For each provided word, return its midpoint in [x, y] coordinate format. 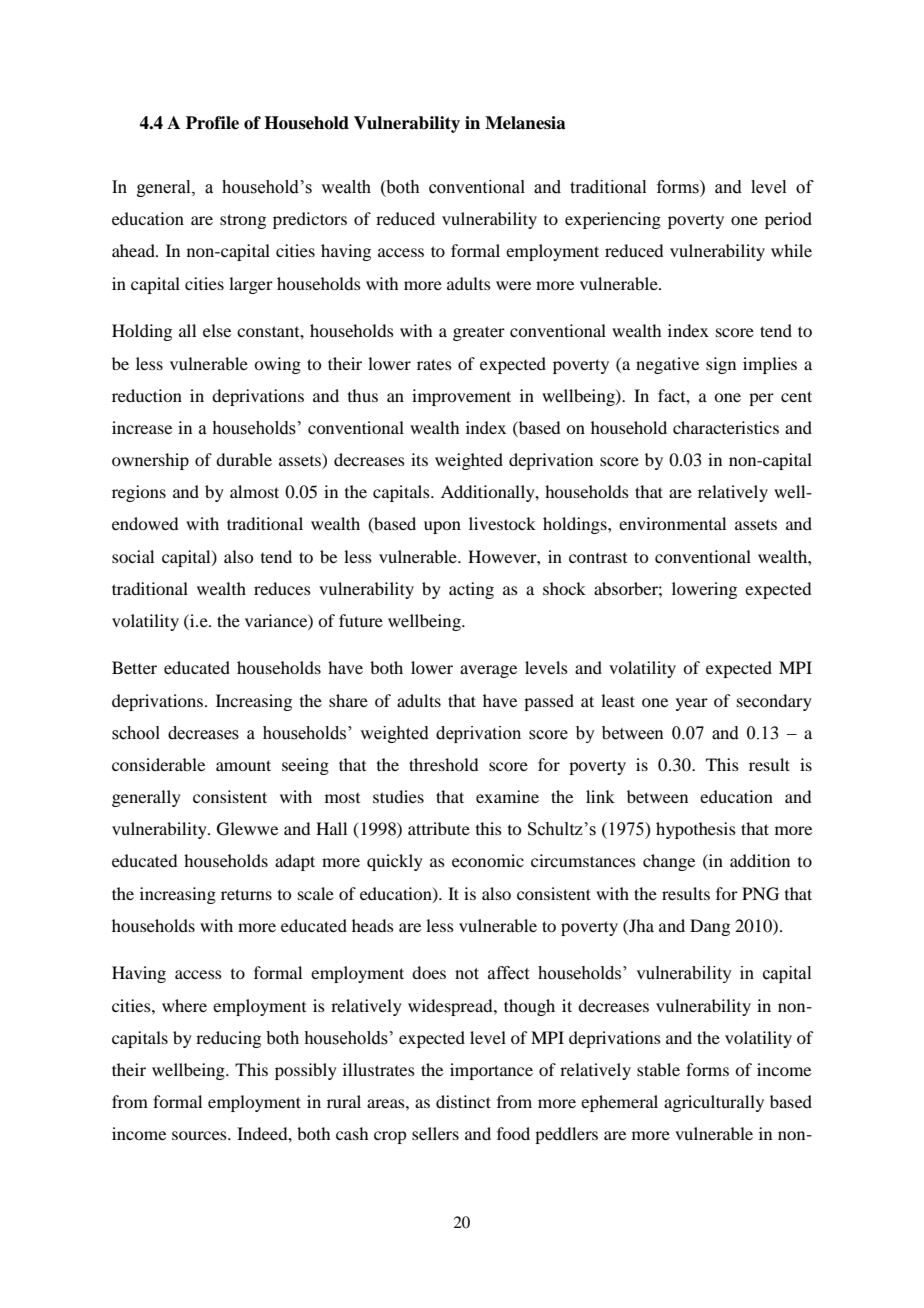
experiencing [613, 220]
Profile [212, 123]
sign [721, 365]
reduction [147, 395]
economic [488, 860]
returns [246, 894]
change [669, 862]
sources [200, 1135]
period [788, 220]
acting [471, 590]
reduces [282, 588]
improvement [461, 397]
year [692, 704]
